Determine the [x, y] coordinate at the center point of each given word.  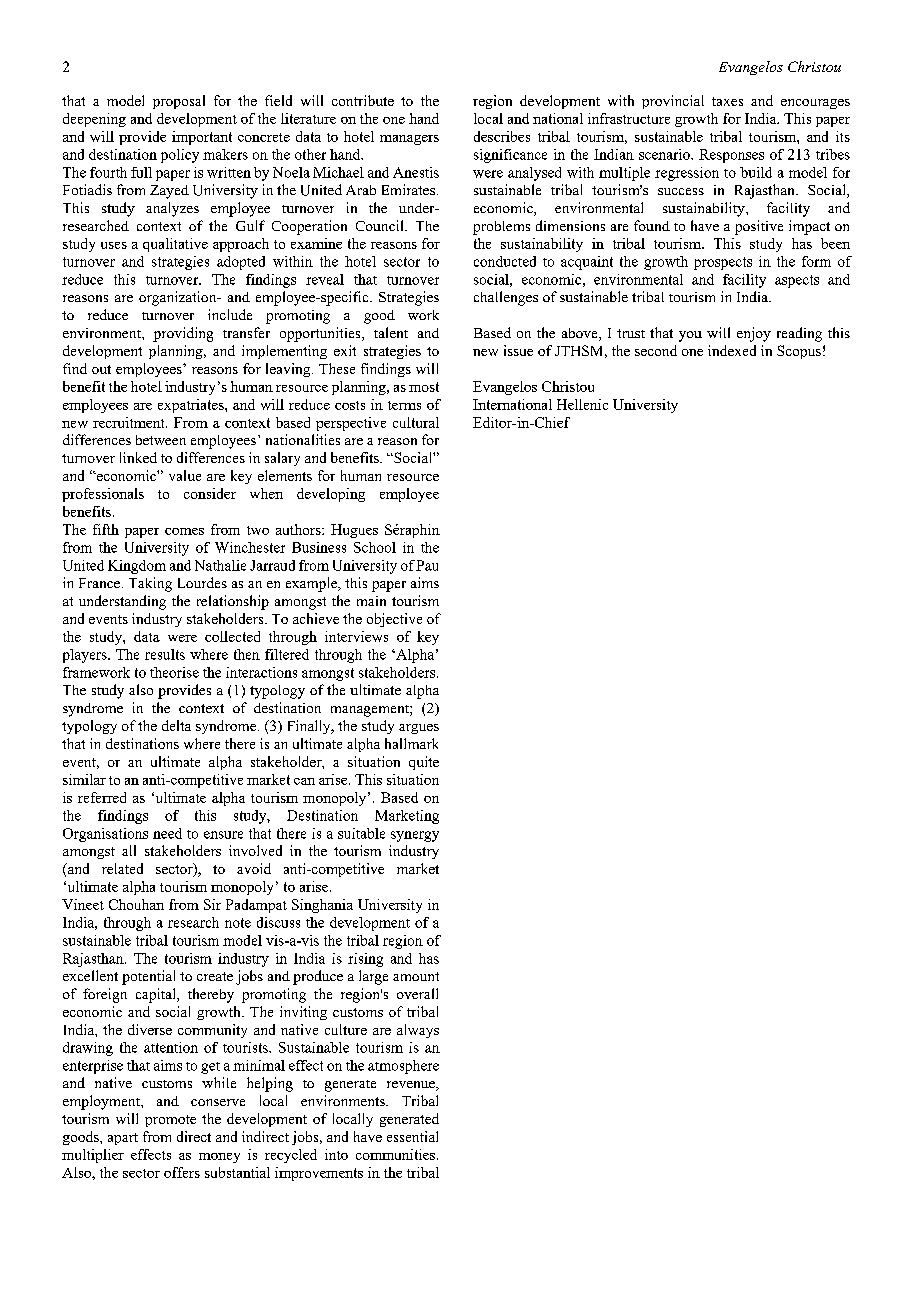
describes [502, 136]
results [165, 654]
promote [170, 1121]
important [202, 138]
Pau [427, 565]
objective [394, 620]
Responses [731, 156]
